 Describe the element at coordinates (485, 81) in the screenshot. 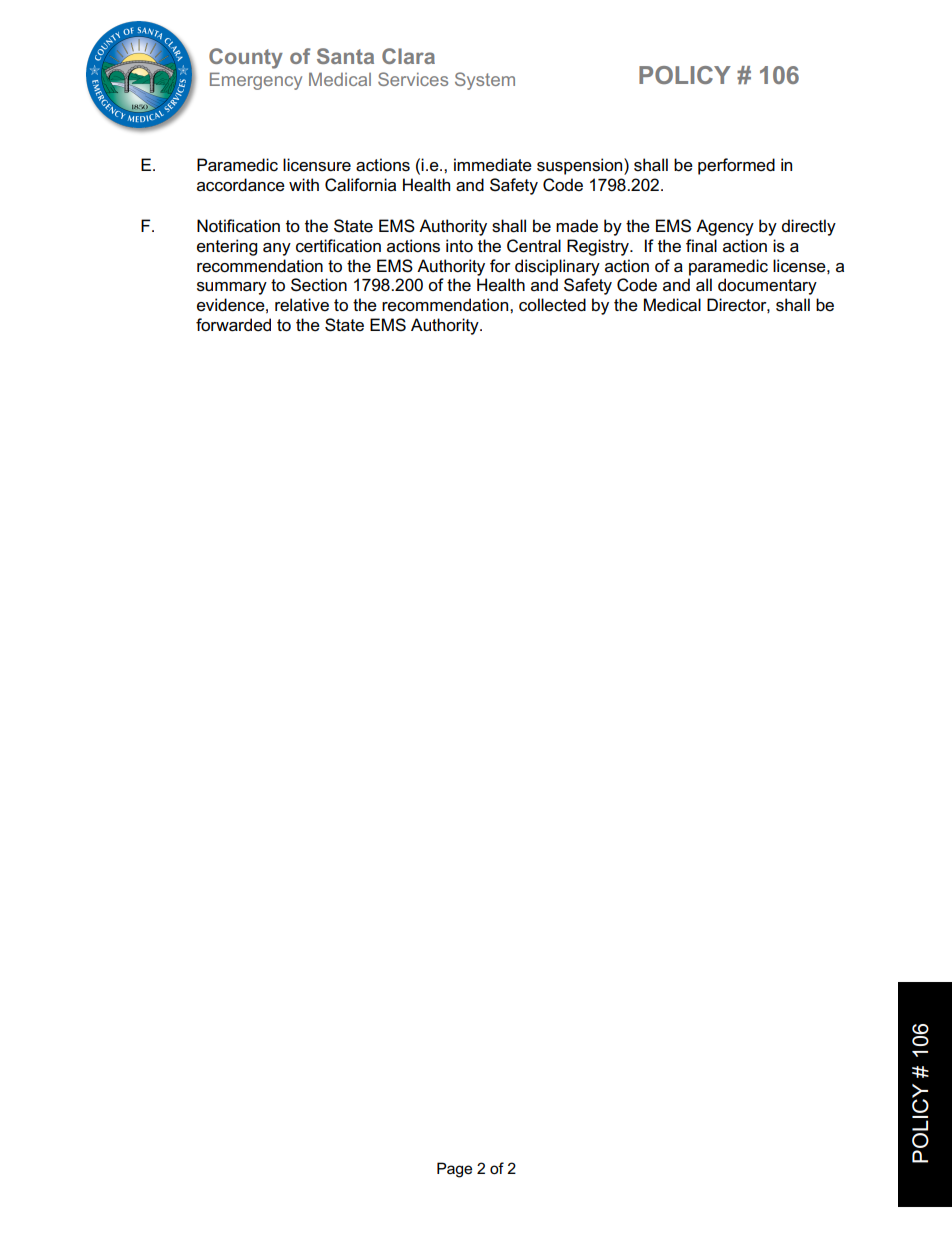

I see `System` at that location.
